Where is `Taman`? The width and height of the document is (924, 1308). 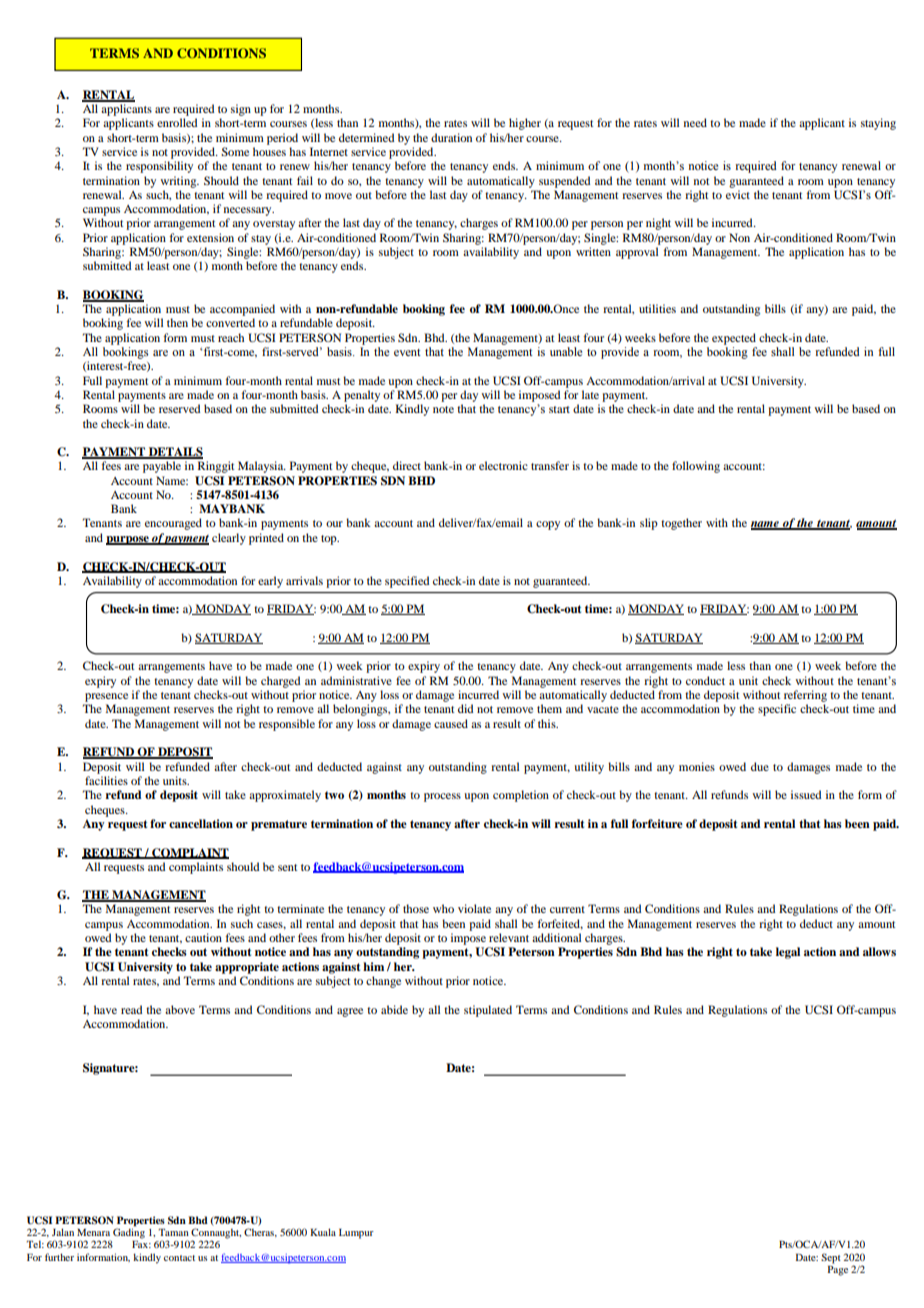 Taman is located at coordinates (173, 1232).
